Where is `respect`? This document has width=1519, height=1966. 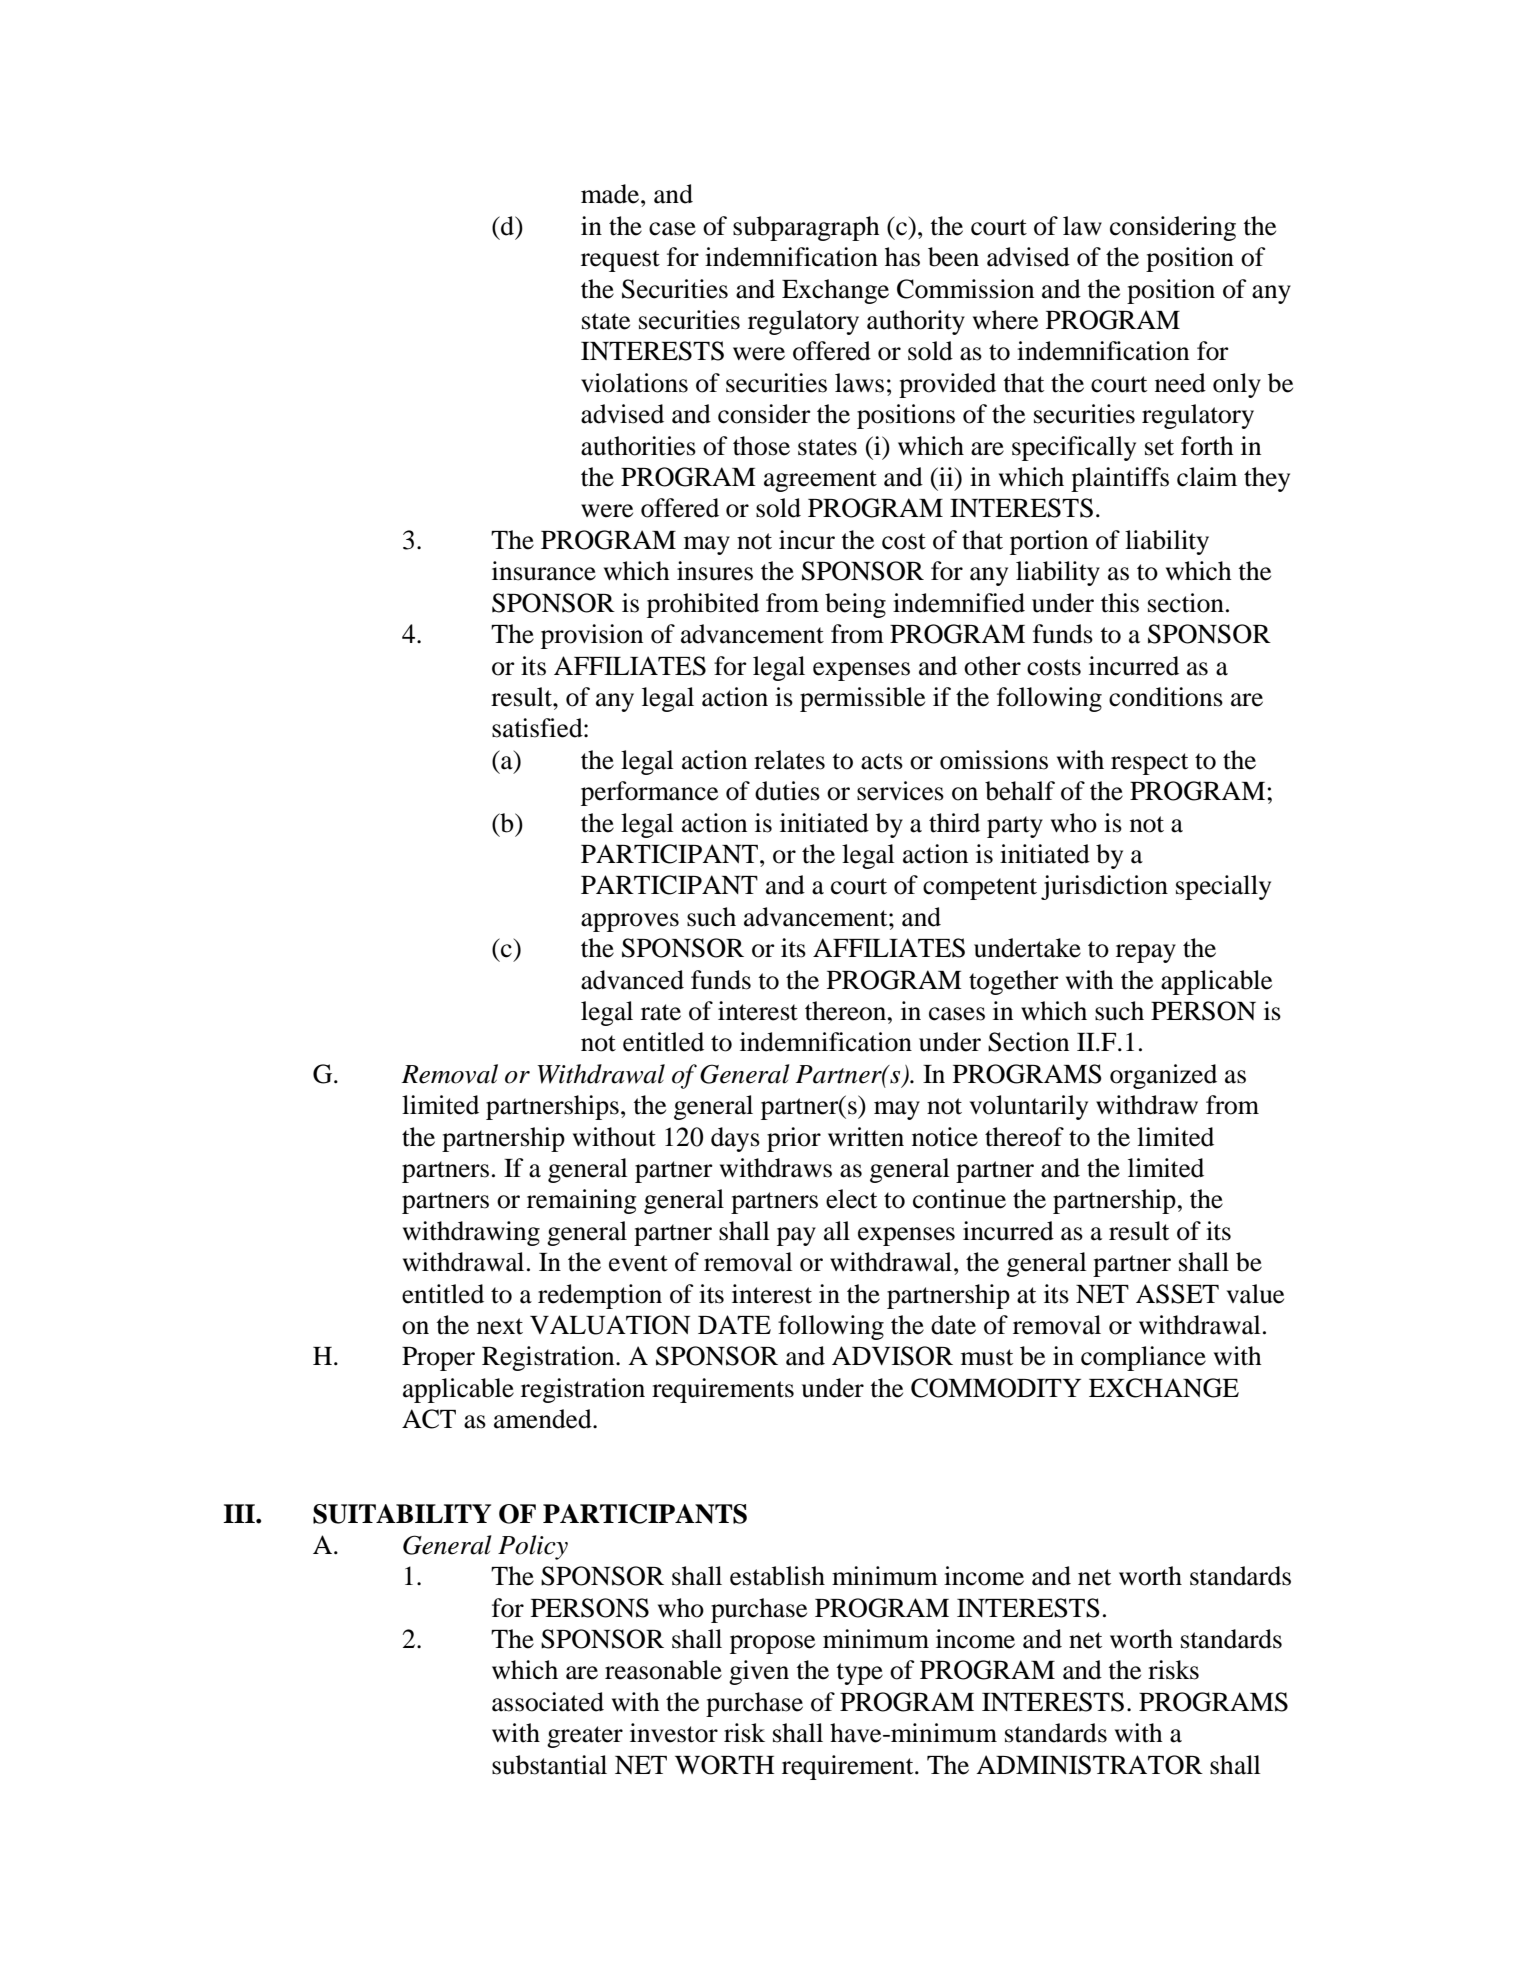 respect is located at coordinates (1149, 764).
